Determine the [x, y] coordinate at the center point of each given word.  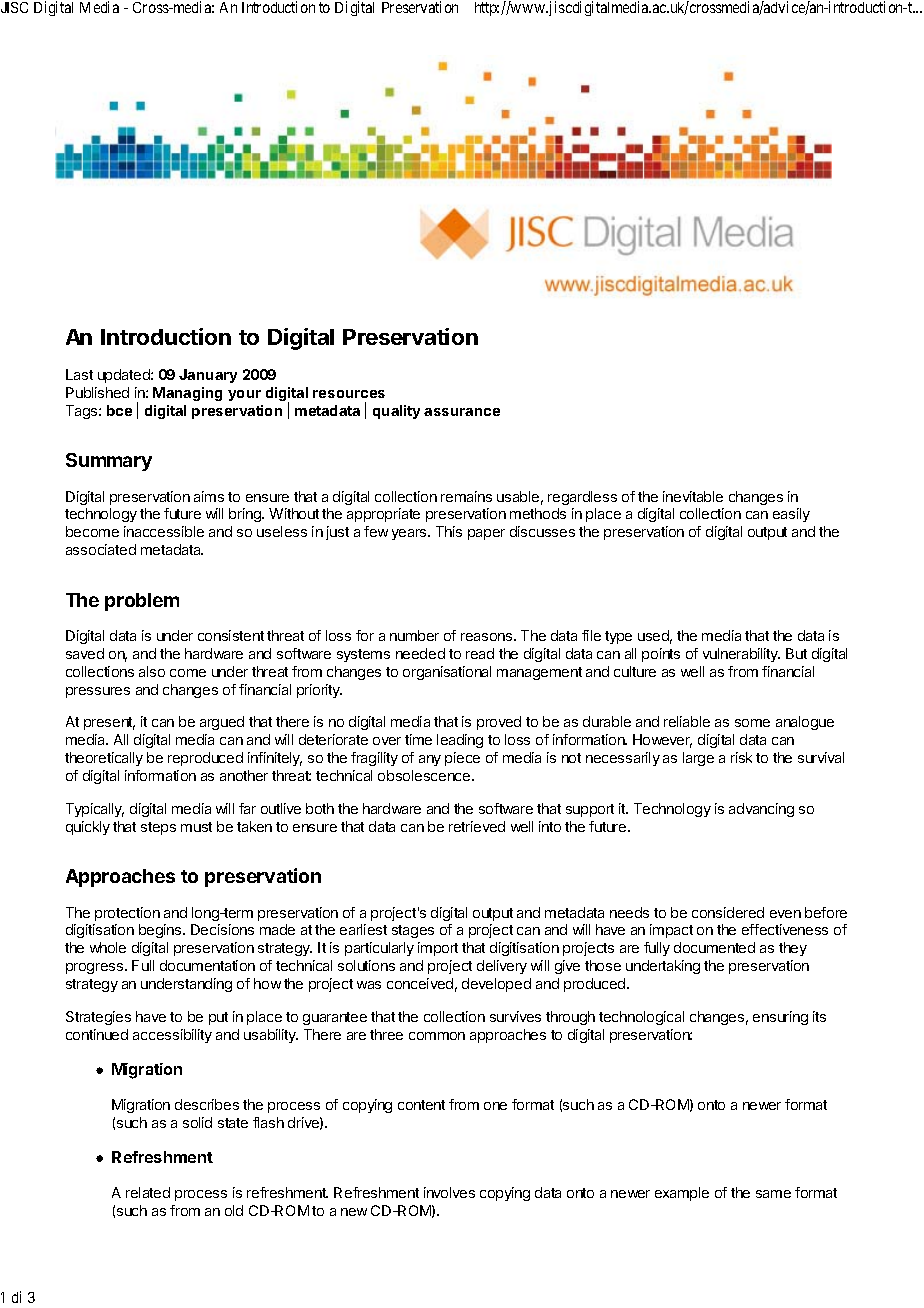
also [152, 671]
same [773, 1194]
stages [413, 931]
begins [161, 931]
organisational [447, 673]
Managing [187, 394]
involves [449, 1192]
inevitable [693, 496]
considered [728, 912]
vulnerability [741, 655]
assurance [462, 412]
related [148, 1192]
